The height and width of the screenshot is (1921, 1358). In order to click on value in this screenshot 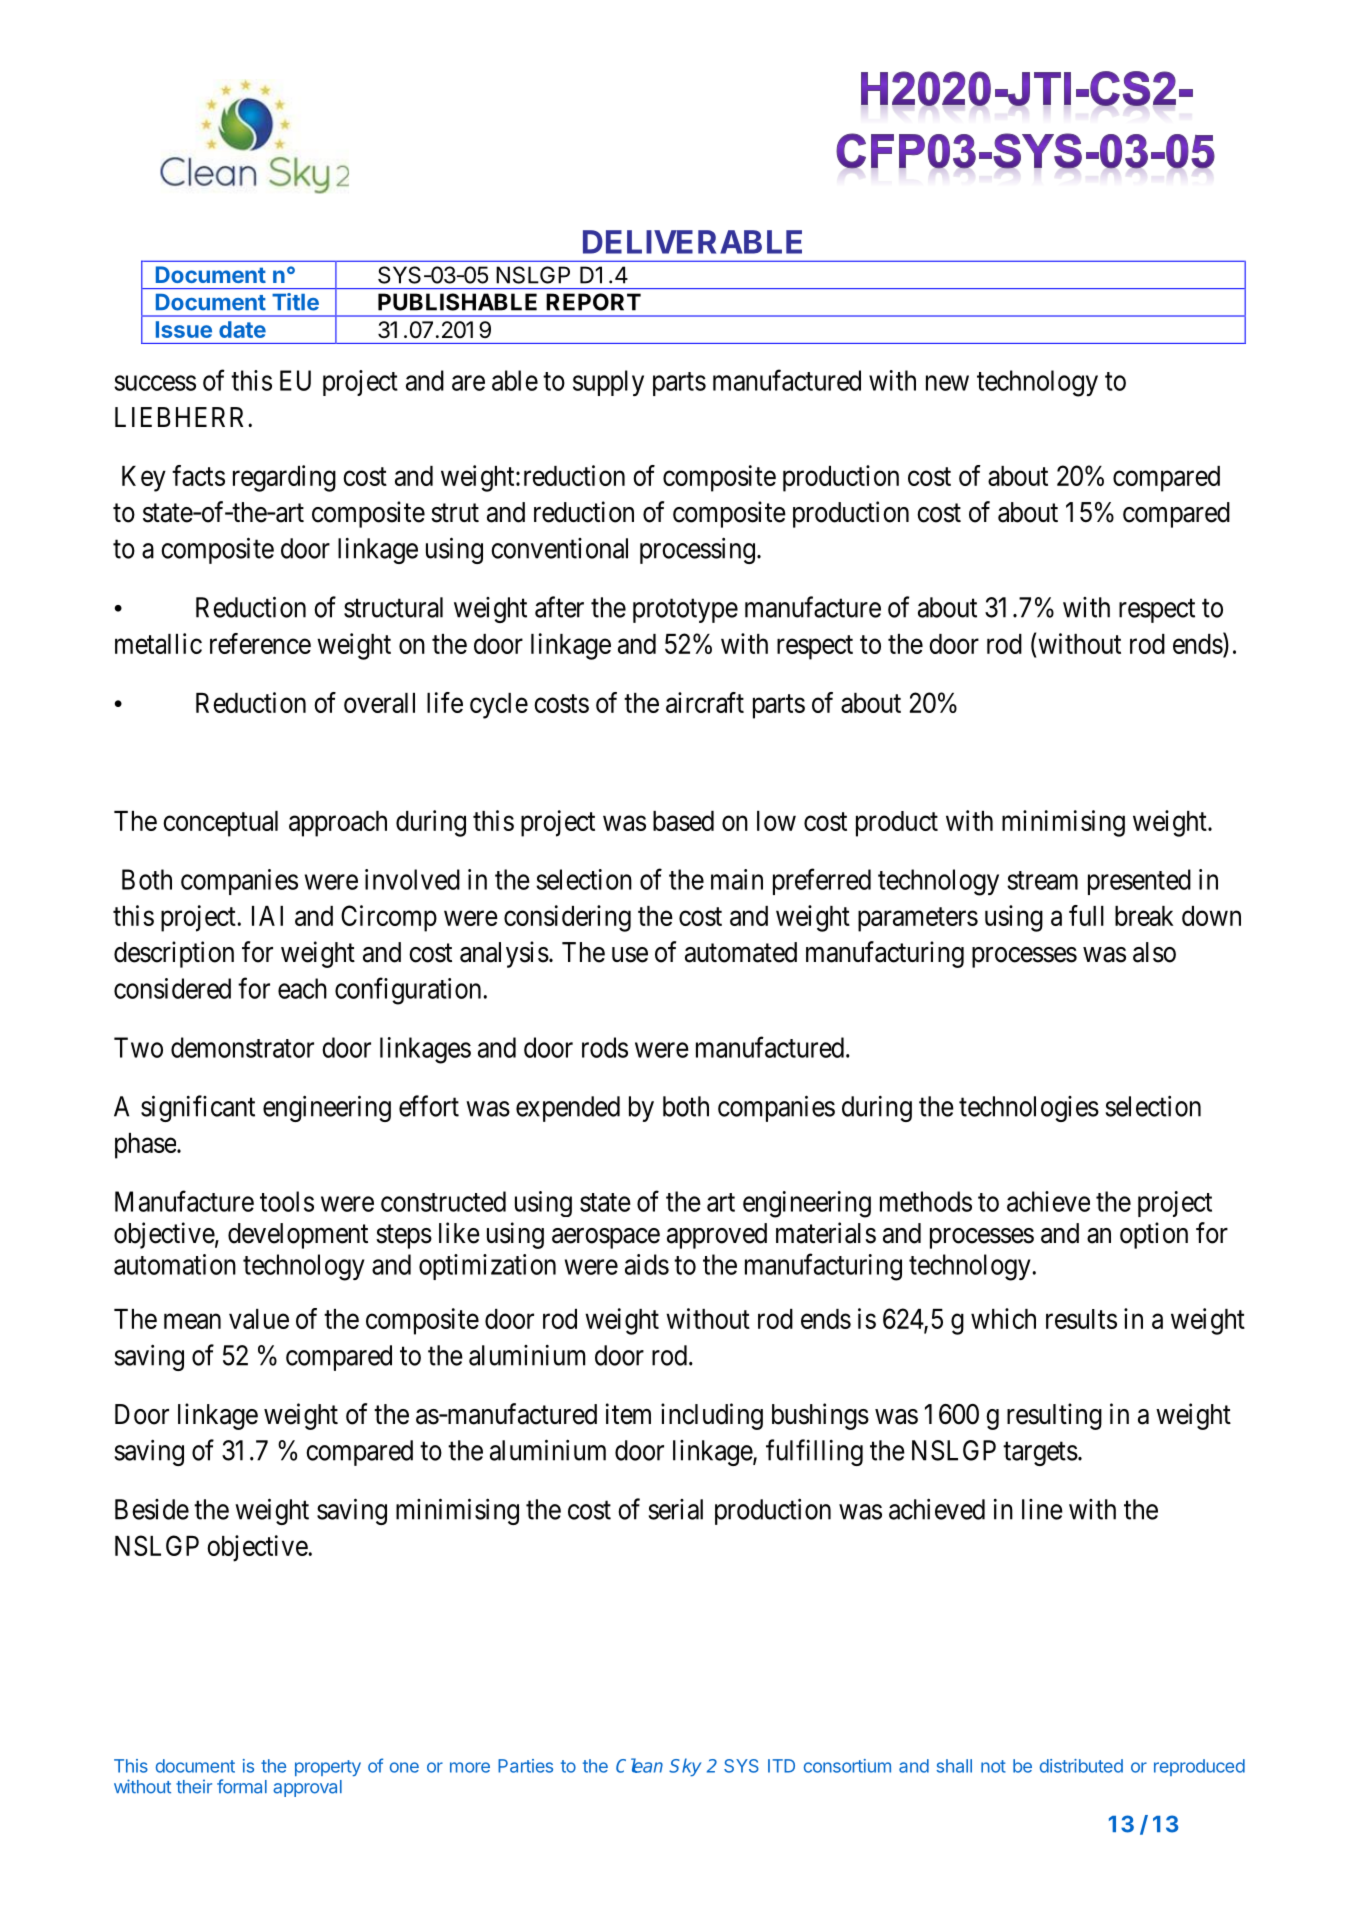, I will do `click(259, 1319)`.
